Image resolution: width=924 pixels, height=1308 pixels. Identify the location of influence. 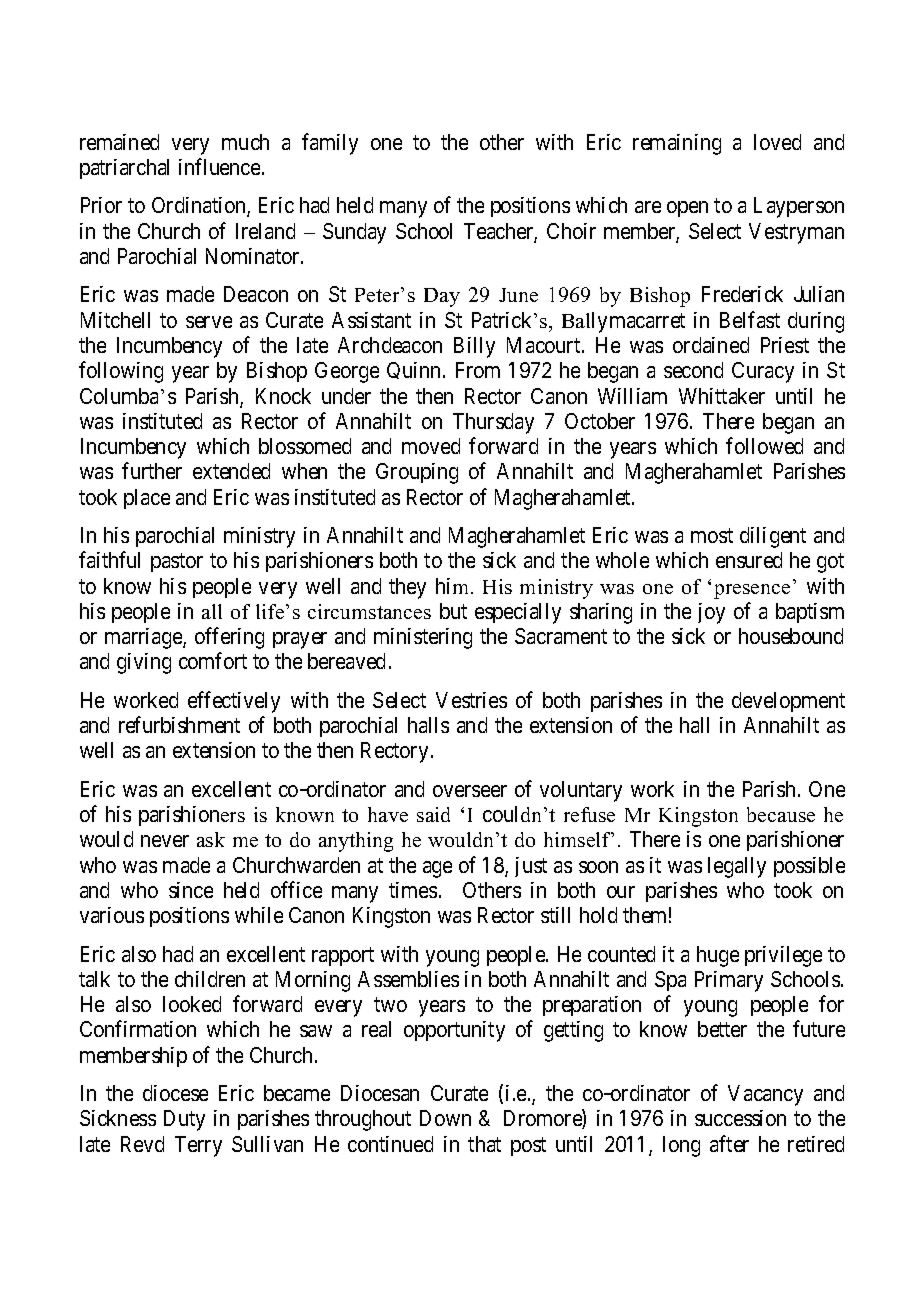
(219, 166).
